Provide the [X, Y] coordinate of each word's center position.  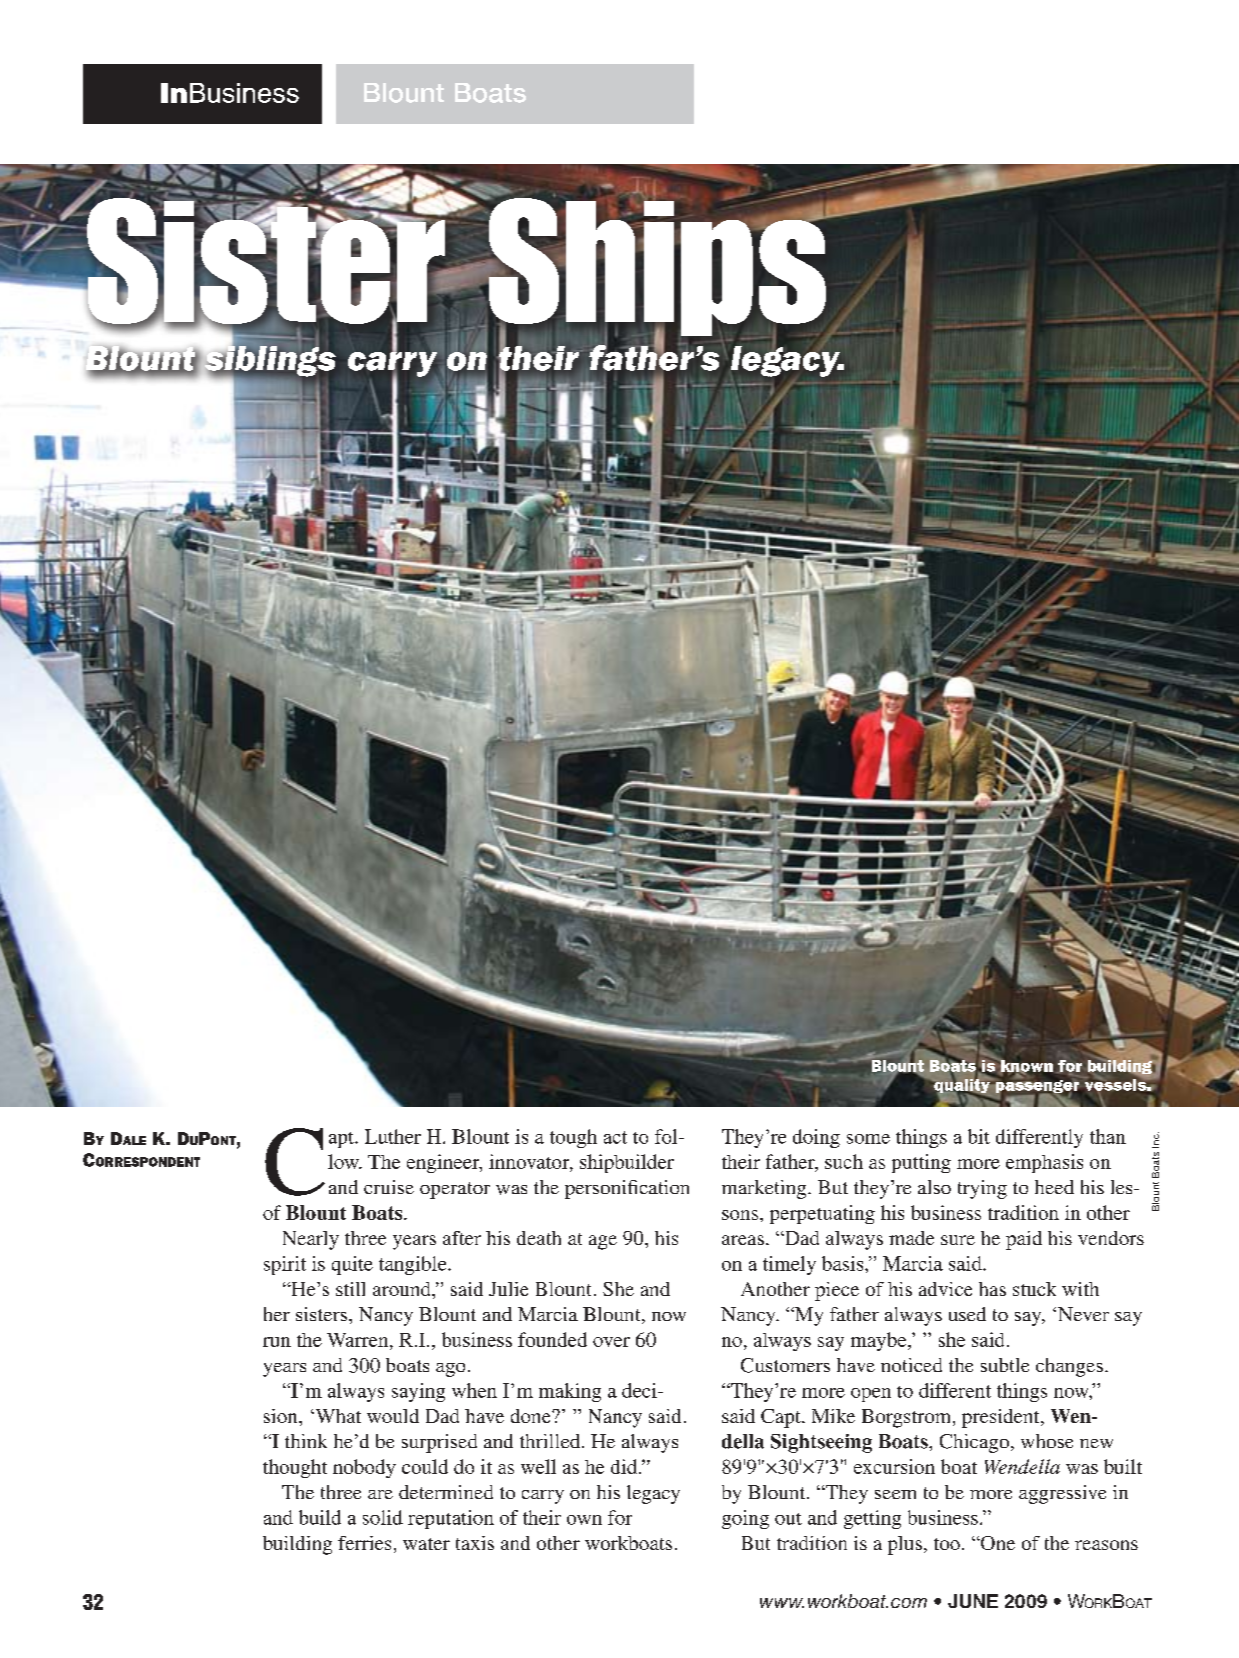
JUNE [973, 1601]
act [615, 1137]
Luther [393, 1136]
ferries [364, 1543]
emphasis [1044, 1163]
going [745, 1519]
